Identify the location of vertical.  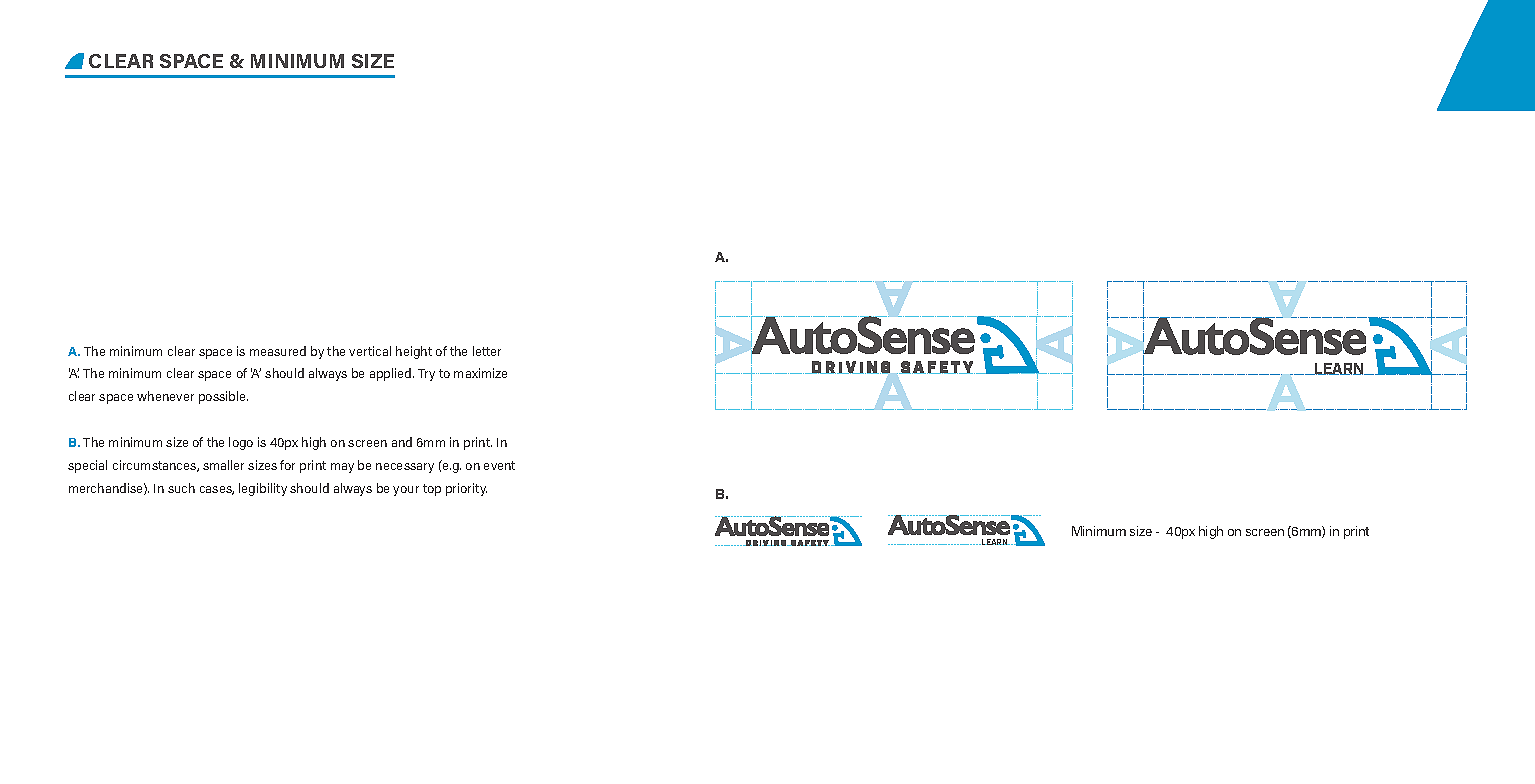
(370, 351).
